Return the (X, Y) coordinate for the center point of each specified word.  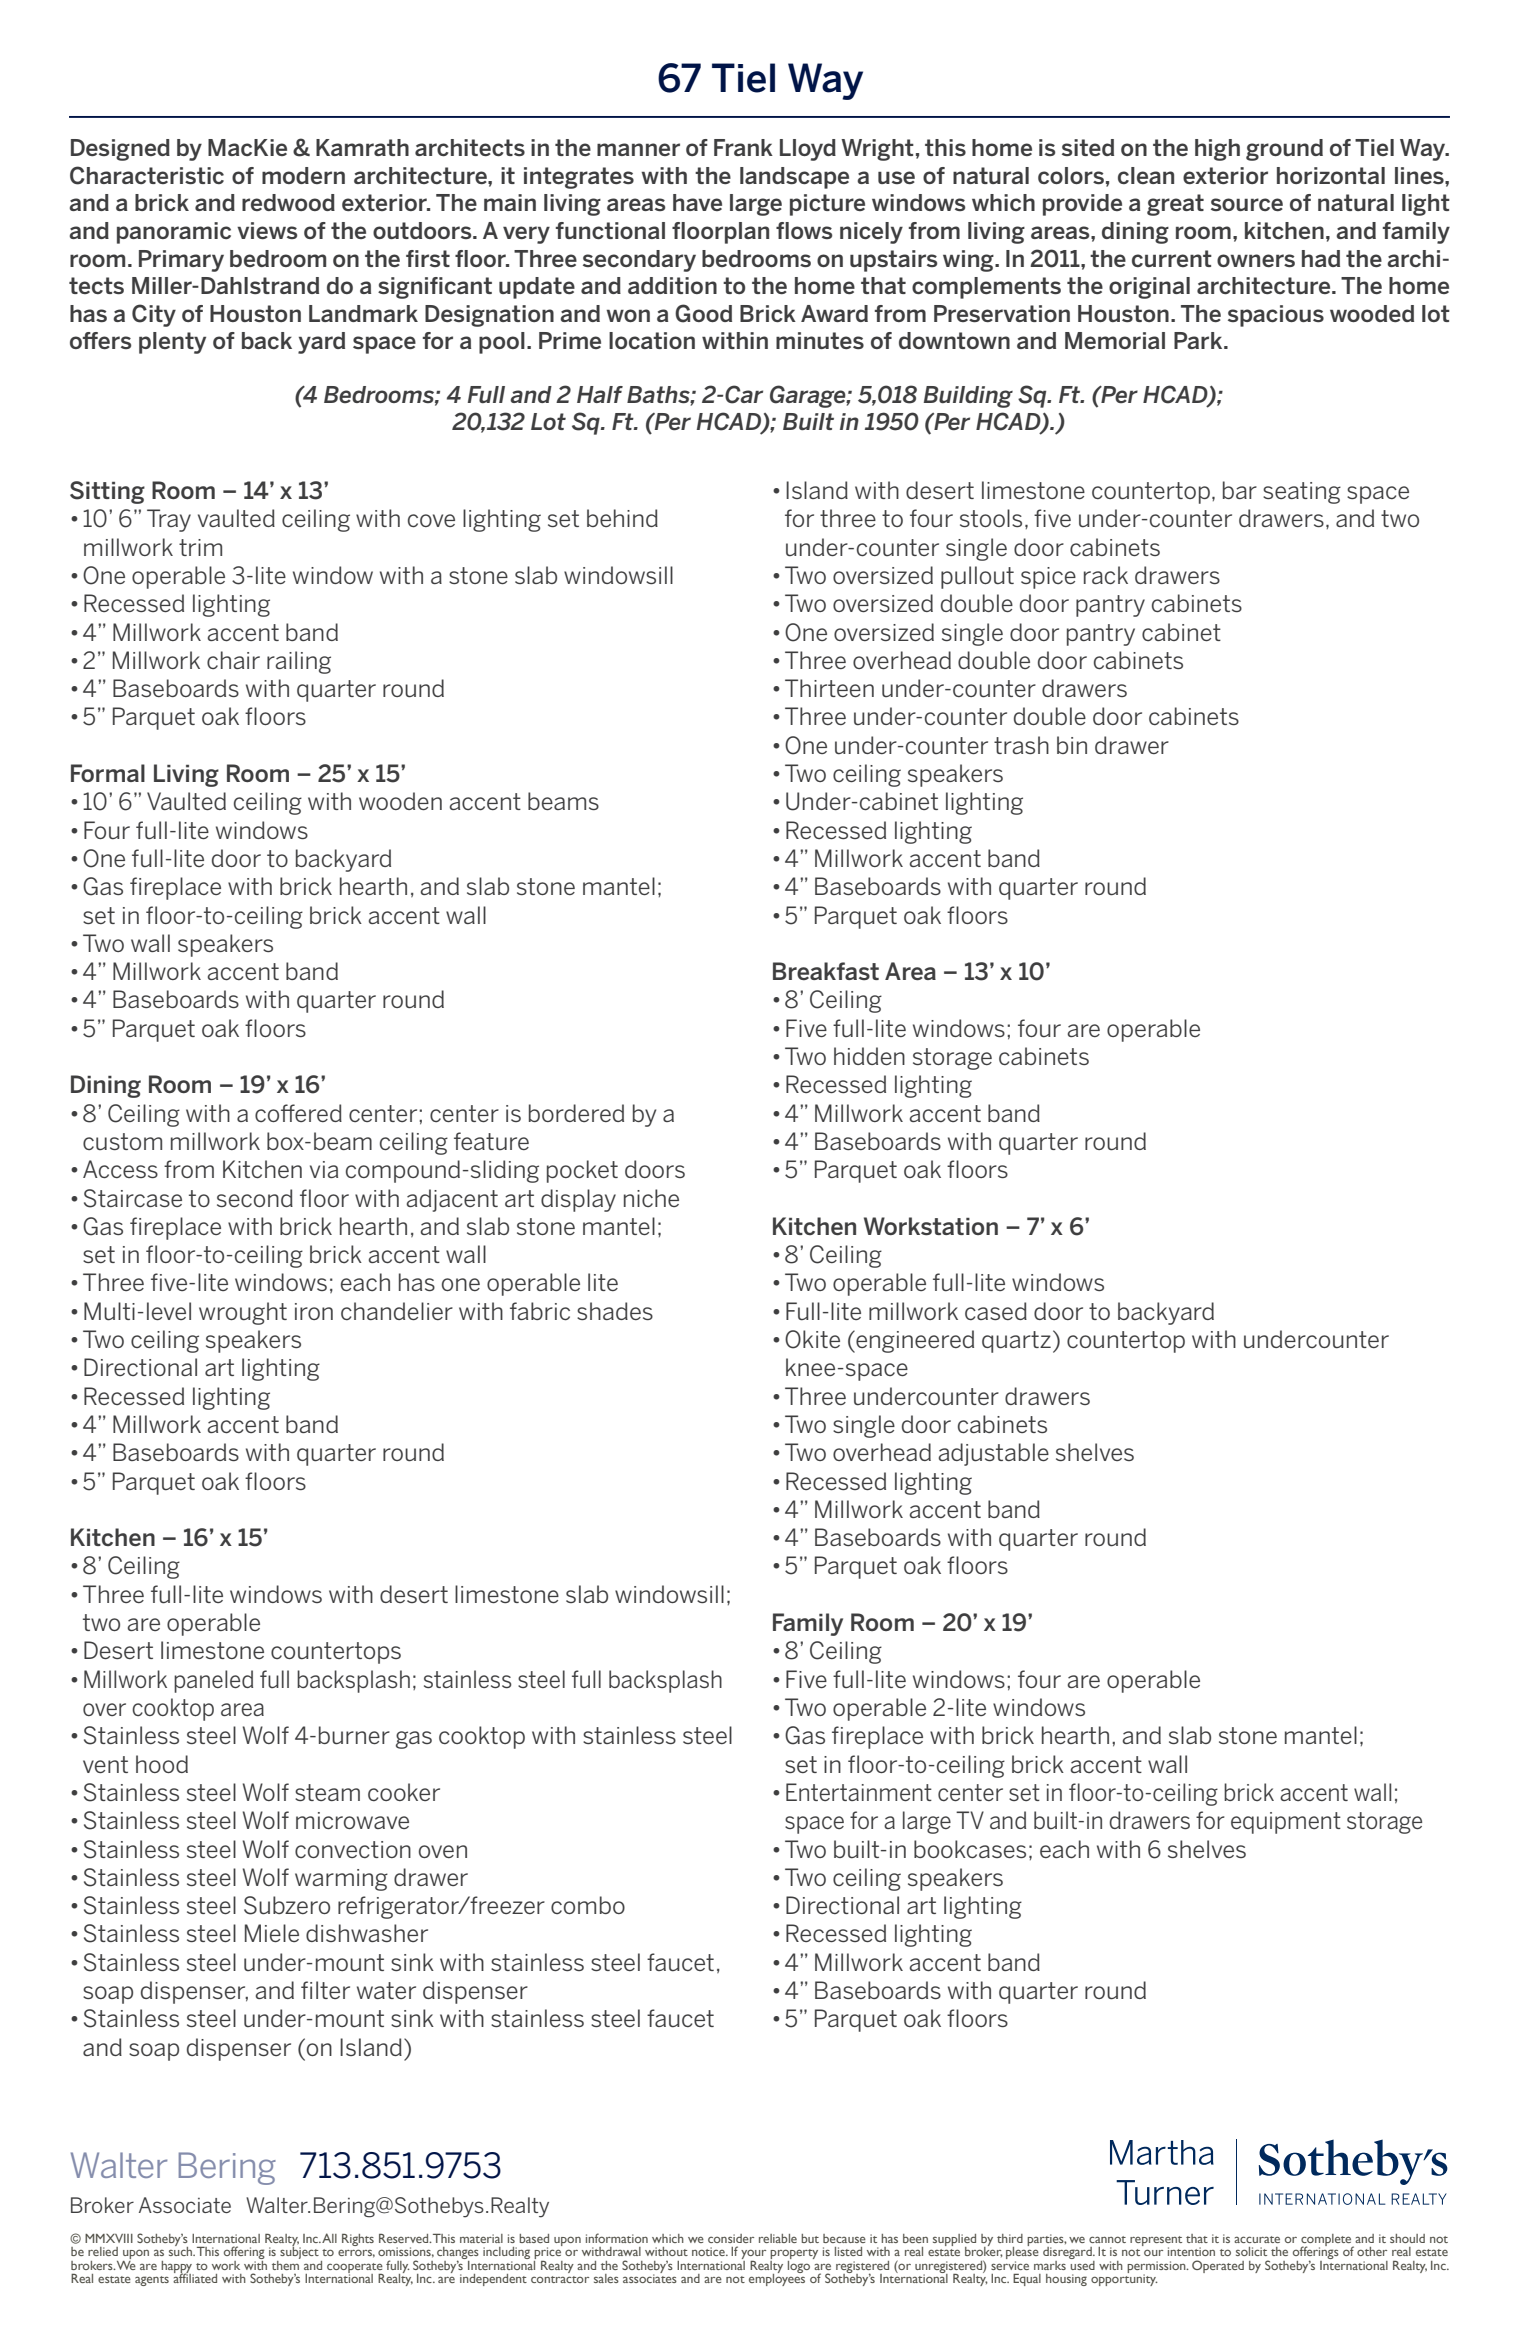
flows (804, 230)
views (267, 230)
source (1247, 204)
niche (651, 1198)
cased (996, 1311)
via (324, 1169)
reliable (778, 2238)
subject (298, 2253)
